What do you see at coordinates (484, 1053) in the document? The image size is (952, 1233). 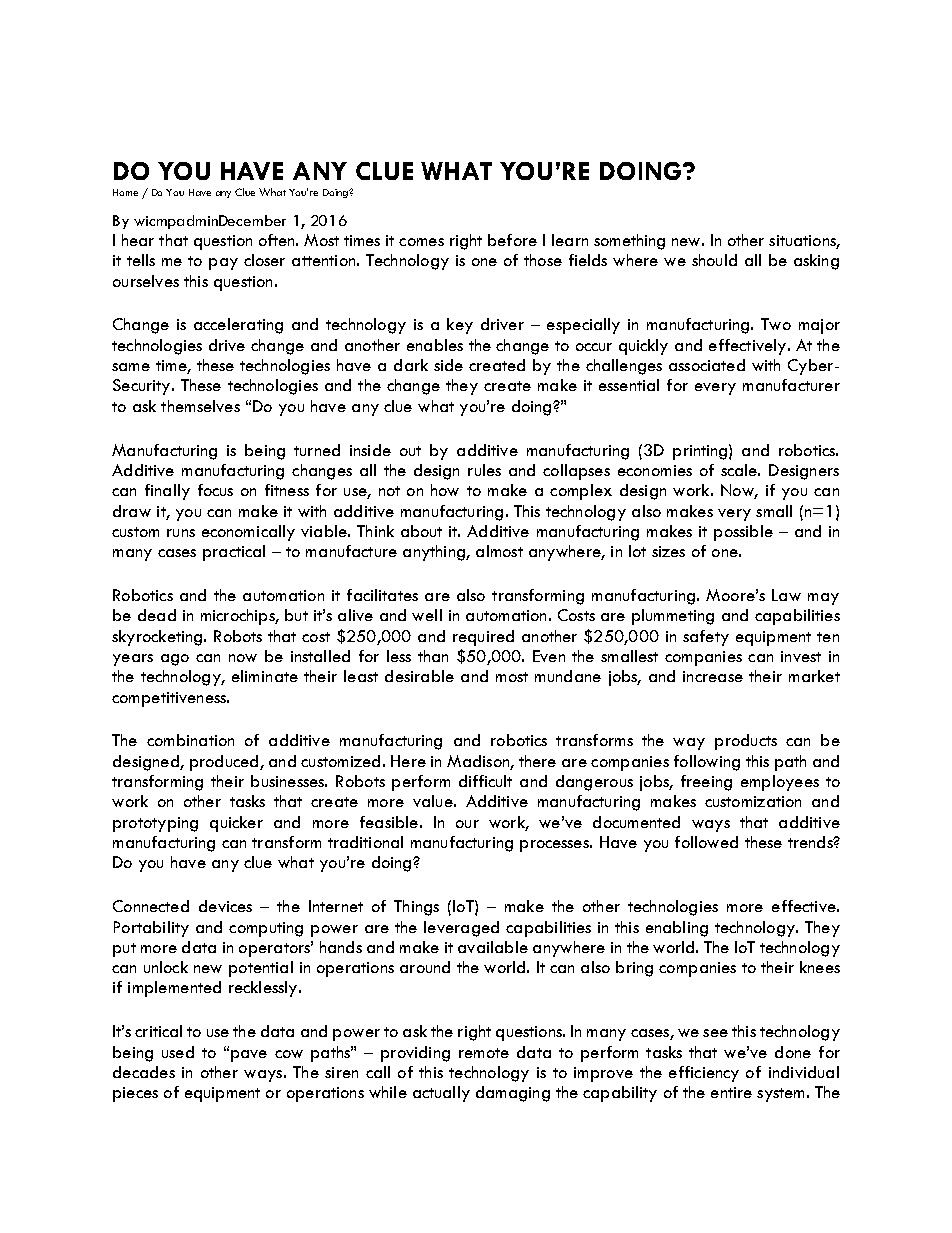 I see `remote` at bounding box center [484, 1053].
